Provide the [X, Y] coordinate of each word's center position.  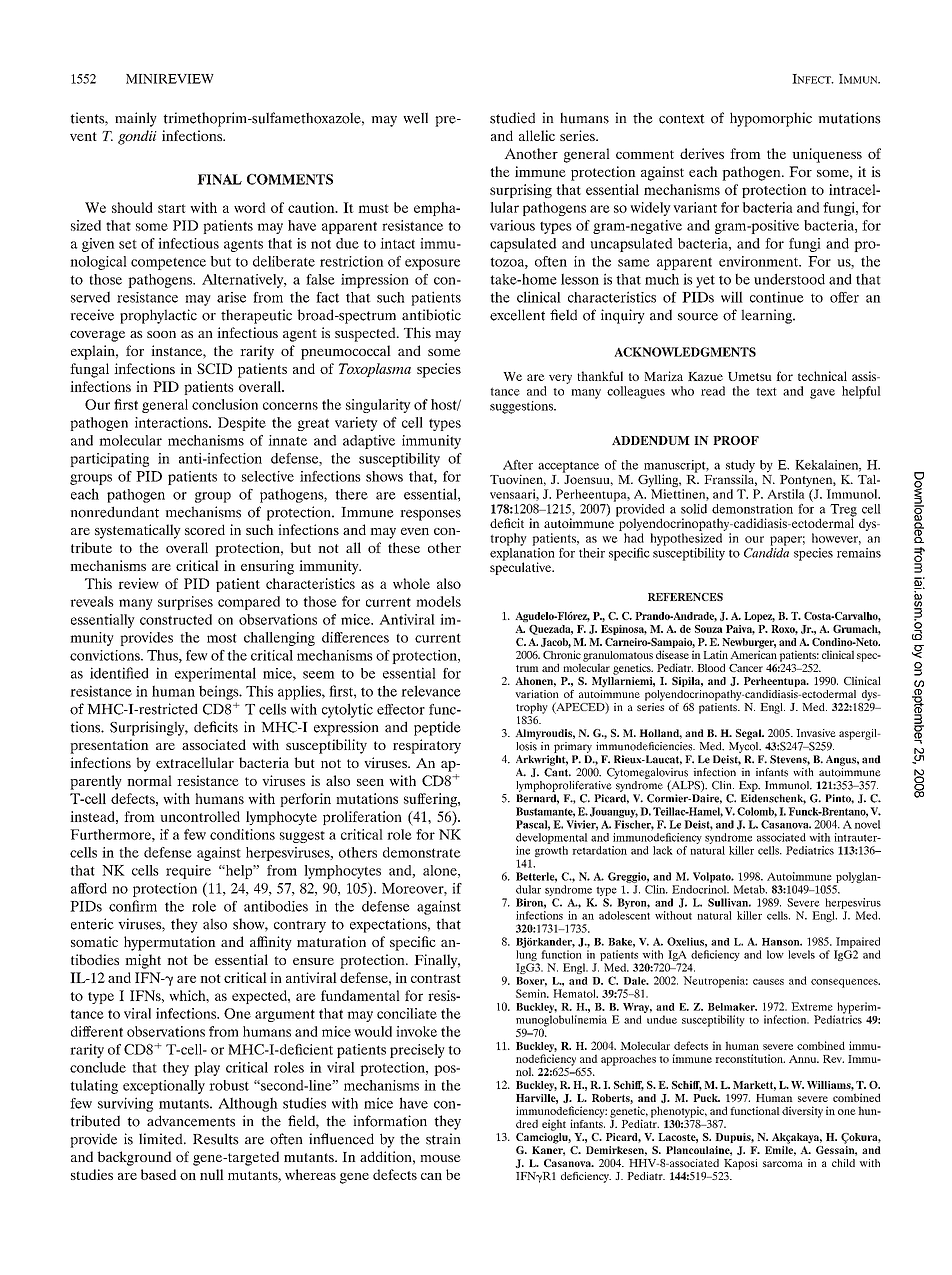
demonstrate [422, 852]
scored [205, 529]
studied [512, 118]
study [740, 467]
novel [867, 824]
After [518, 465]
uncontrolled [200, 816]
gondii [137, 137]
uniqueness [827, 155]
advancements [191, 1121]
